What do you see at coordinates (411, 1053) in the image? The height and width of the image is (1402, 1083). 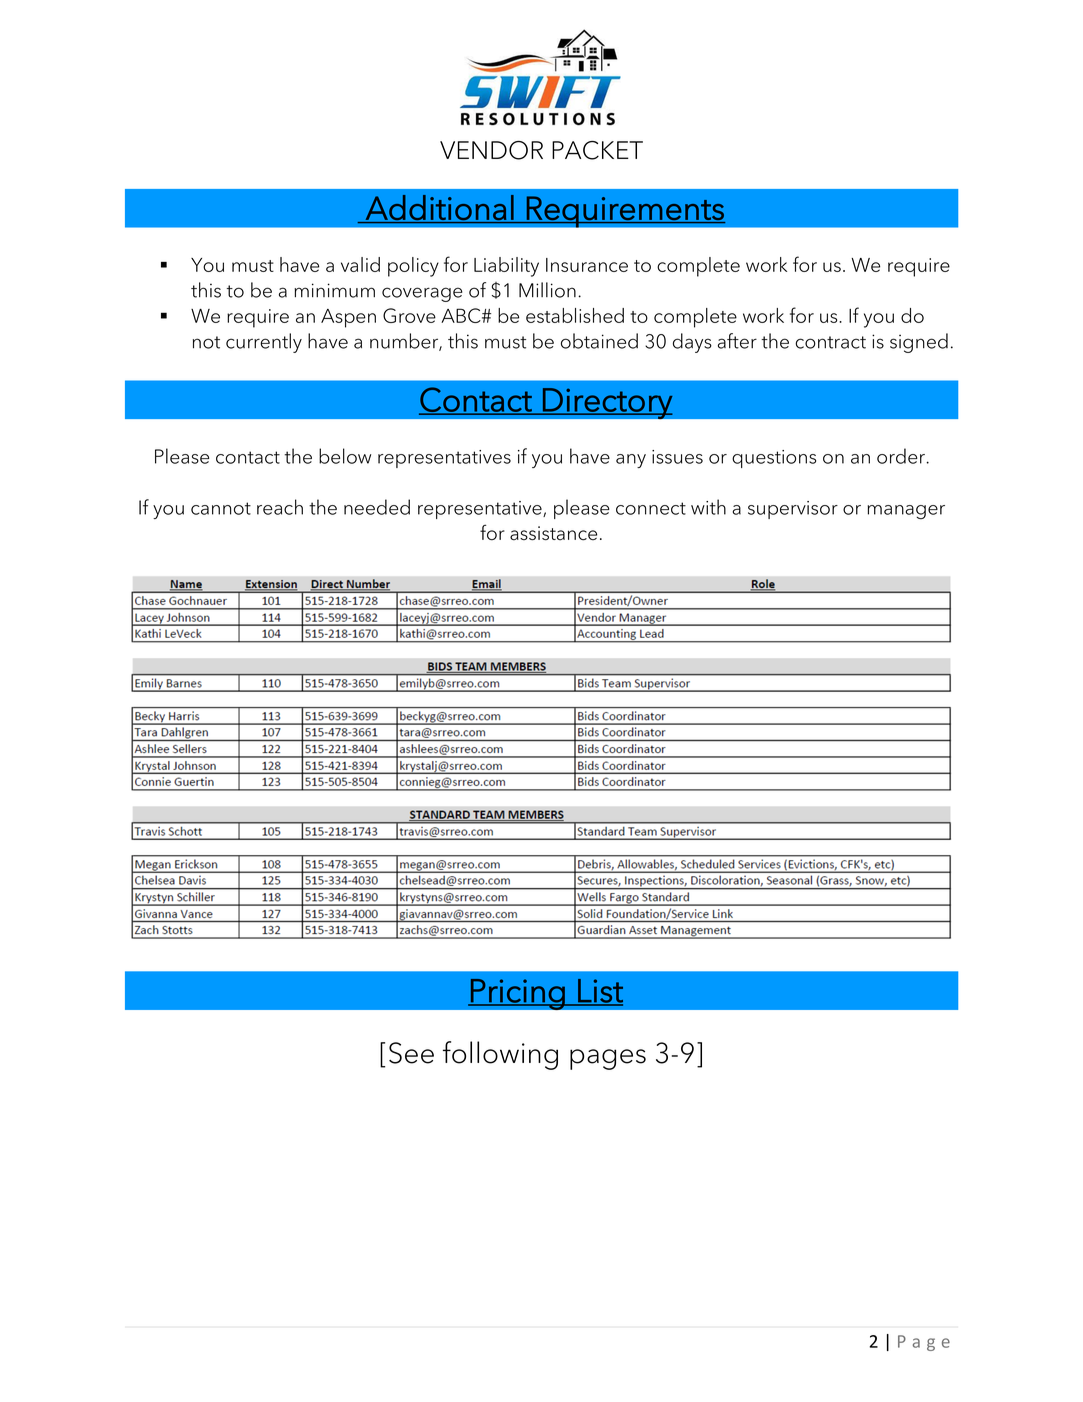 I see `See` at bounding box center [411, 1053].
